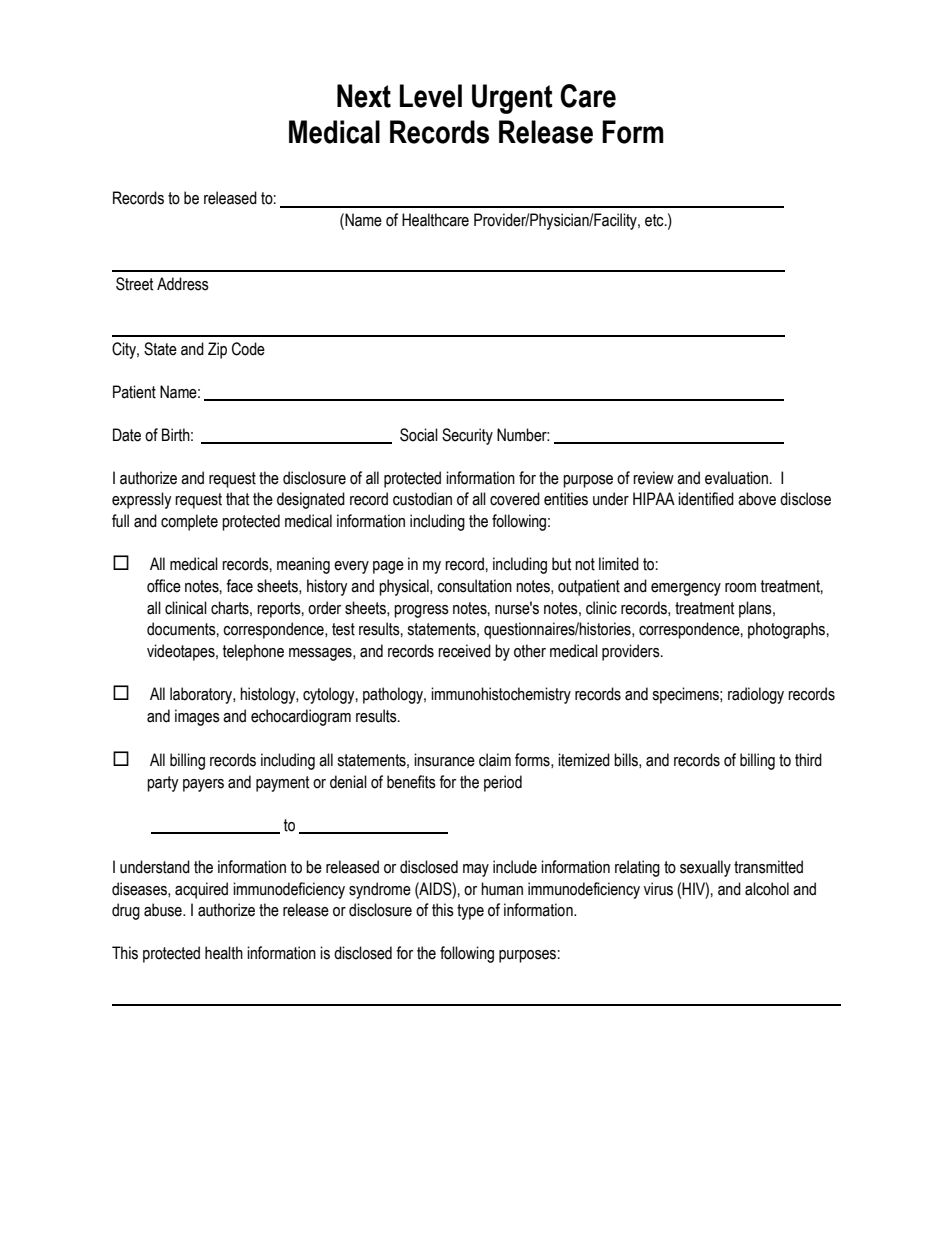 Image resolution: width=952 pixels, height=1233 pixels. What do you see at coordinates (201, 890) in the screenshot?
I see `acquired` at bounding box center [201, 890].
